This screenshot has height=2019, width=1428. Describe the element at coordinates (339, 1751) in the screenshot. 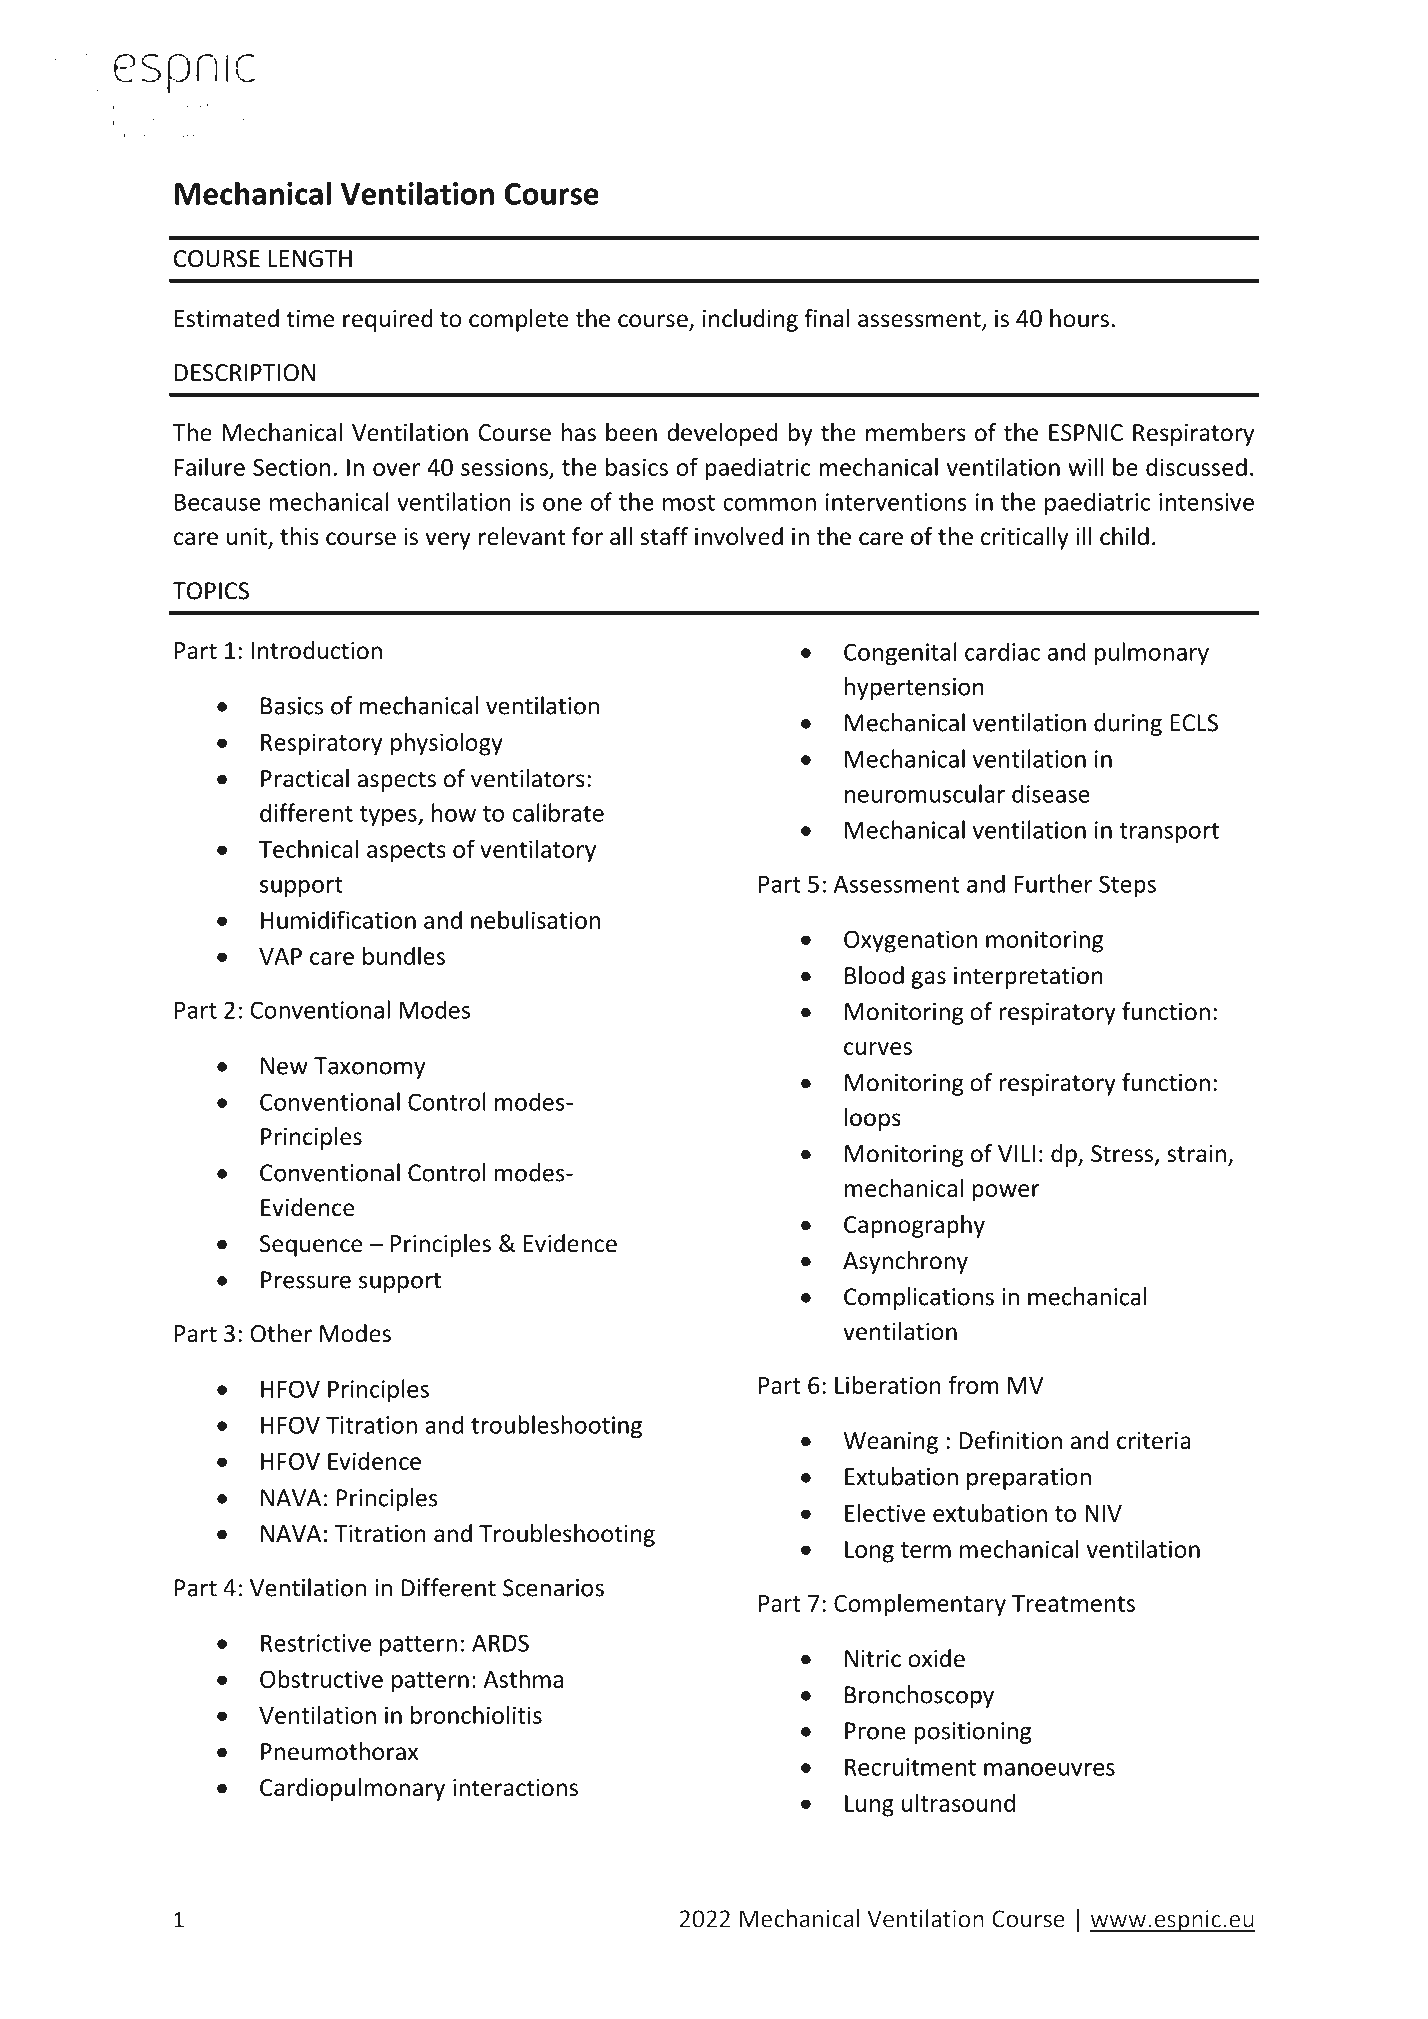

I see `Pneumothorax` at that location.
